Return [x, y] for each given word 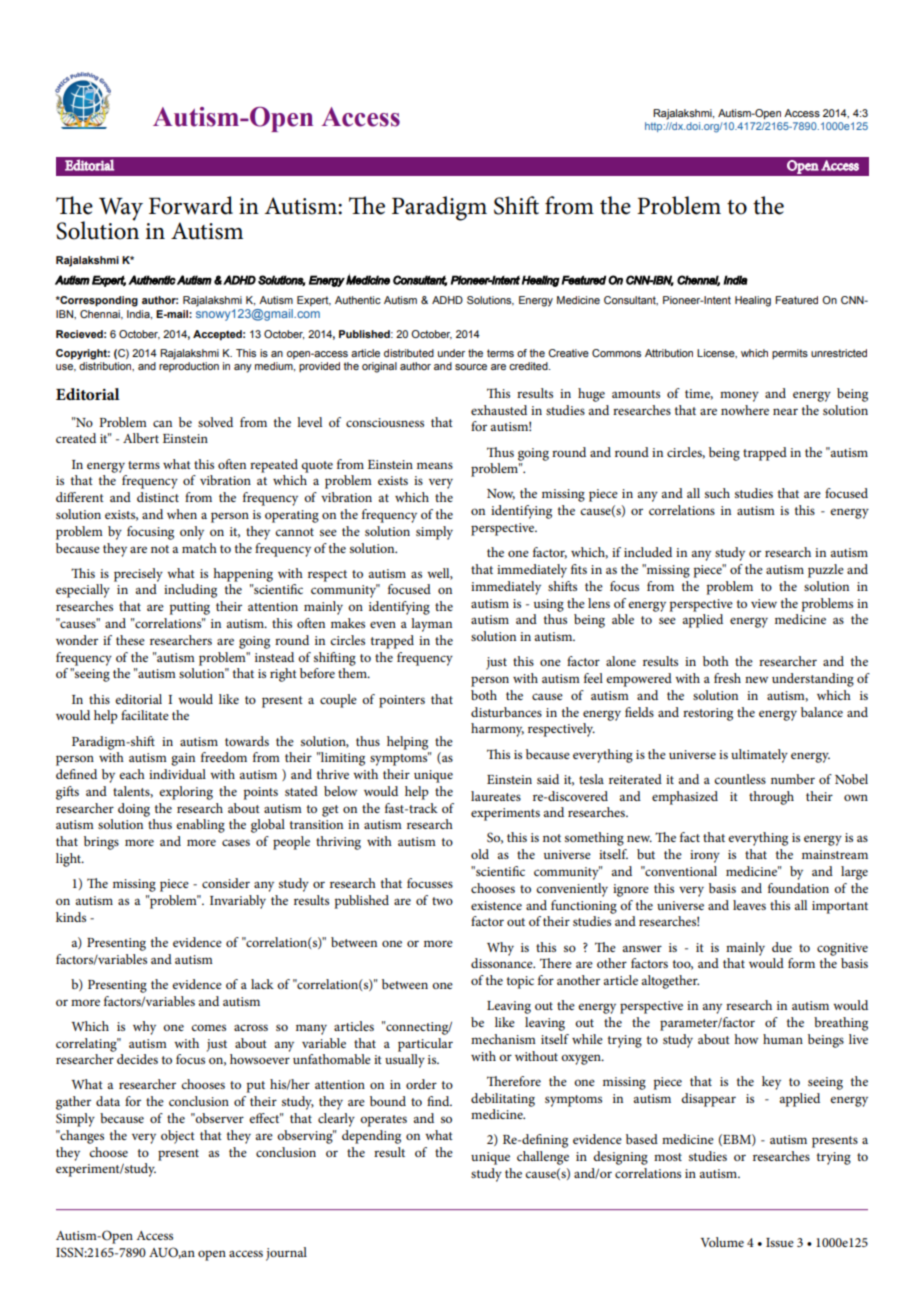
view [764, 603]
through [771, 798]
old [480, 854]
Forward [191, 205]
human [783, 1039]
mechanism [503, 1039]
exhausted [499, 410]
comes [208, 1027]
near [785, 411]
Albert [141, 438]
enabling [200, 826]
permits [790, 354]
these [130, 640]
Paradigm [439, 208]
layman [431, 625]
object [178, 1137]
